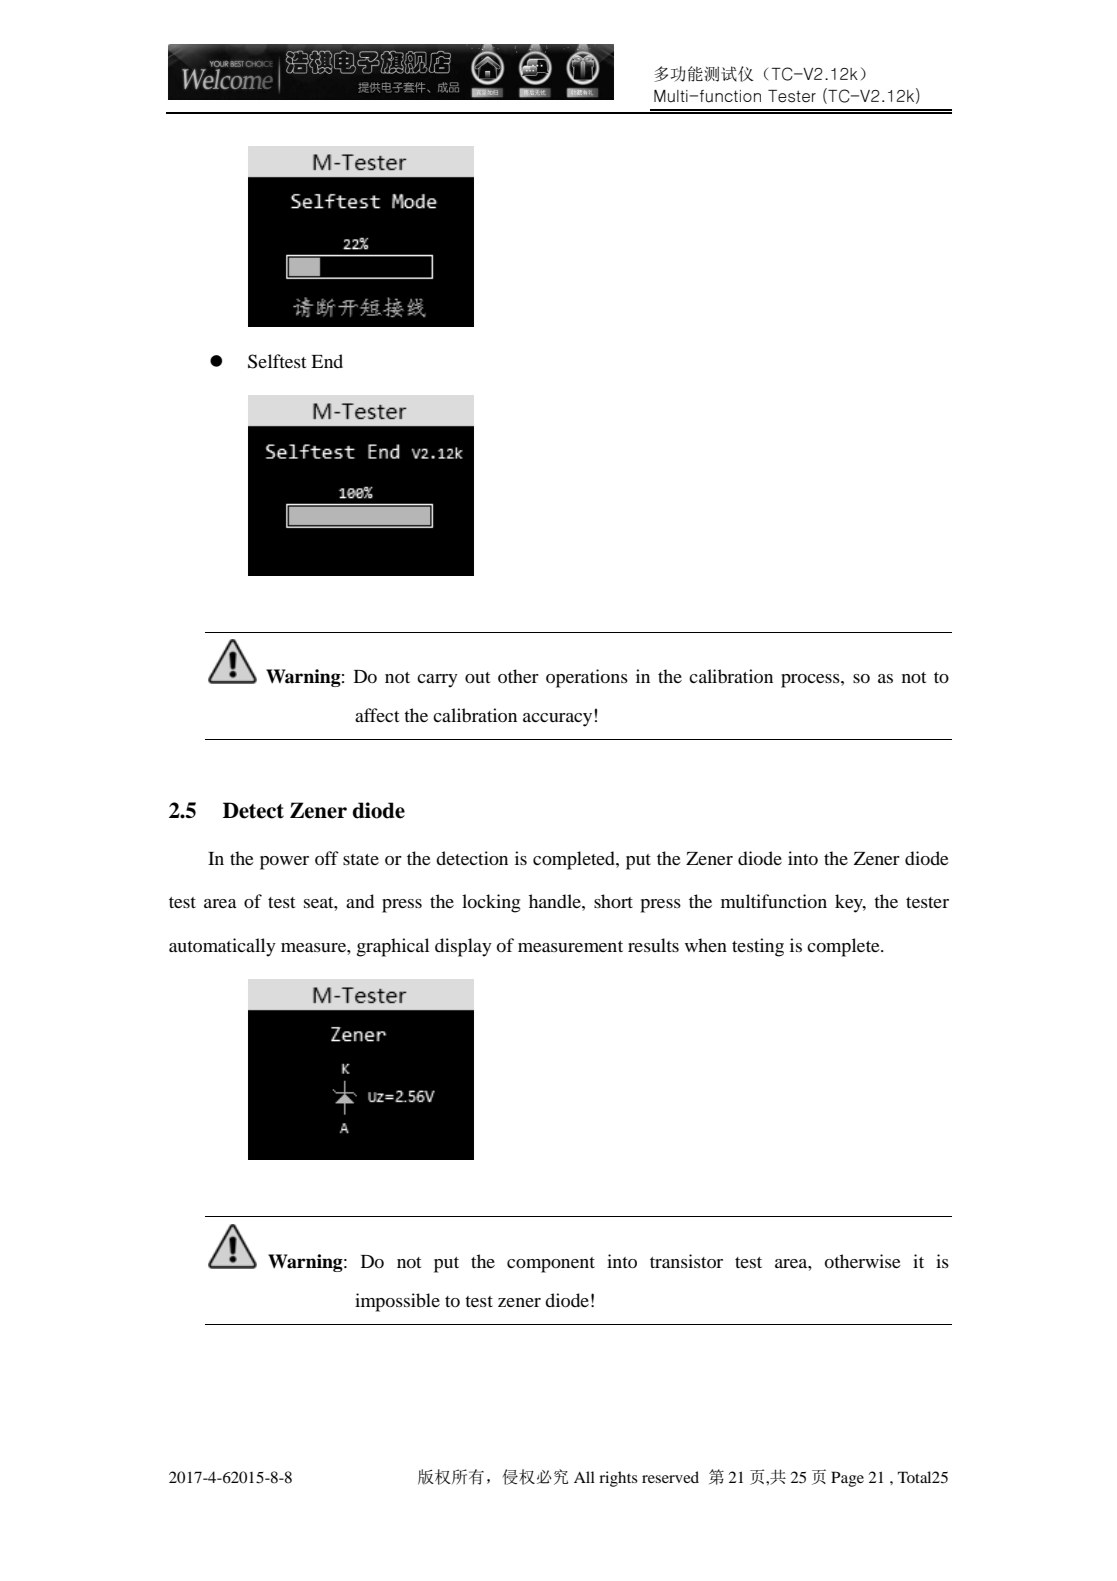 Image resolution: width=1117 pixels, height=1581 pixels. Describe the element at coordinates (706, 945) in the image. I see `when` at that location.
